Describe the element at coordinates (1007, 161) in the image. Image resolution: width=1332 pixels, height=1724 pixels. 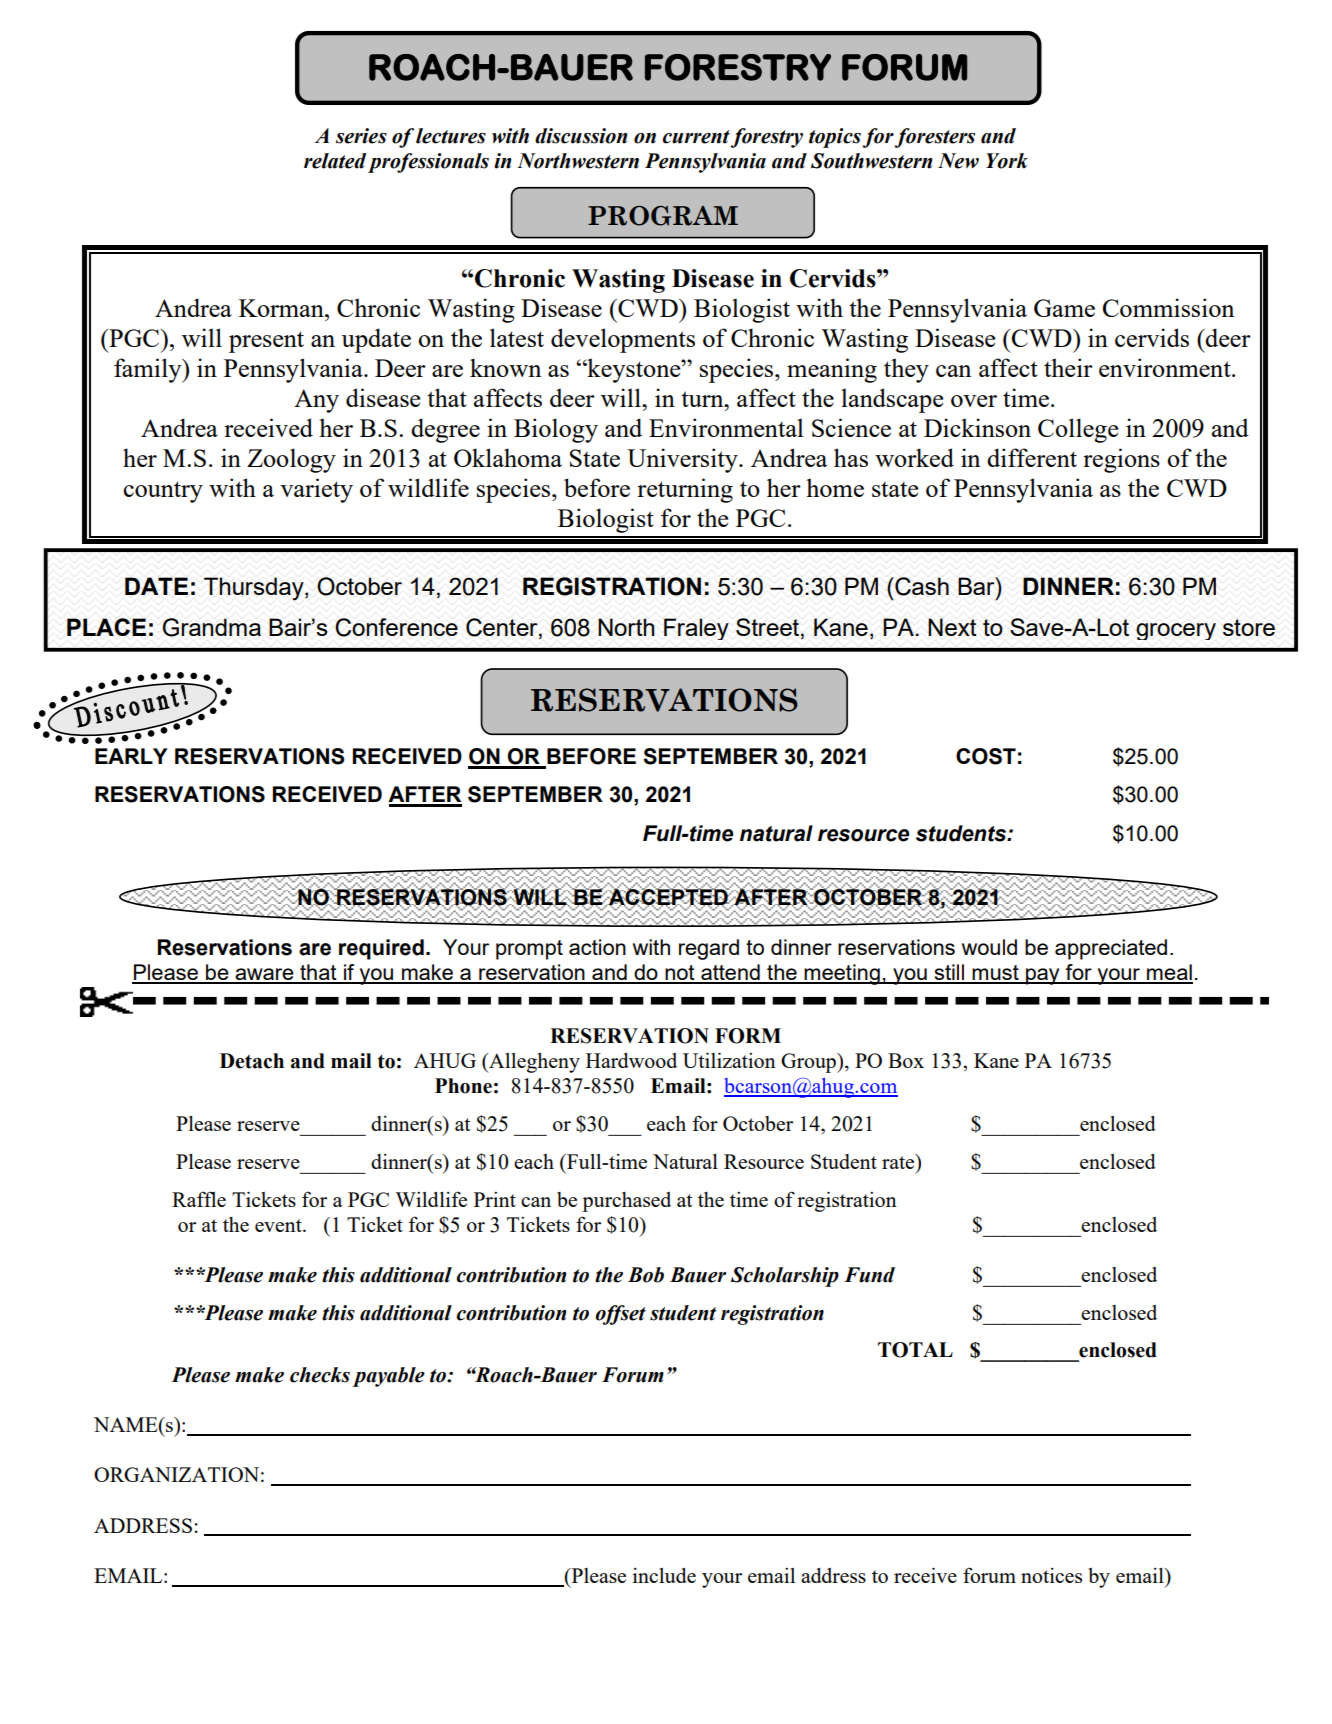
I see `York` at that location.
